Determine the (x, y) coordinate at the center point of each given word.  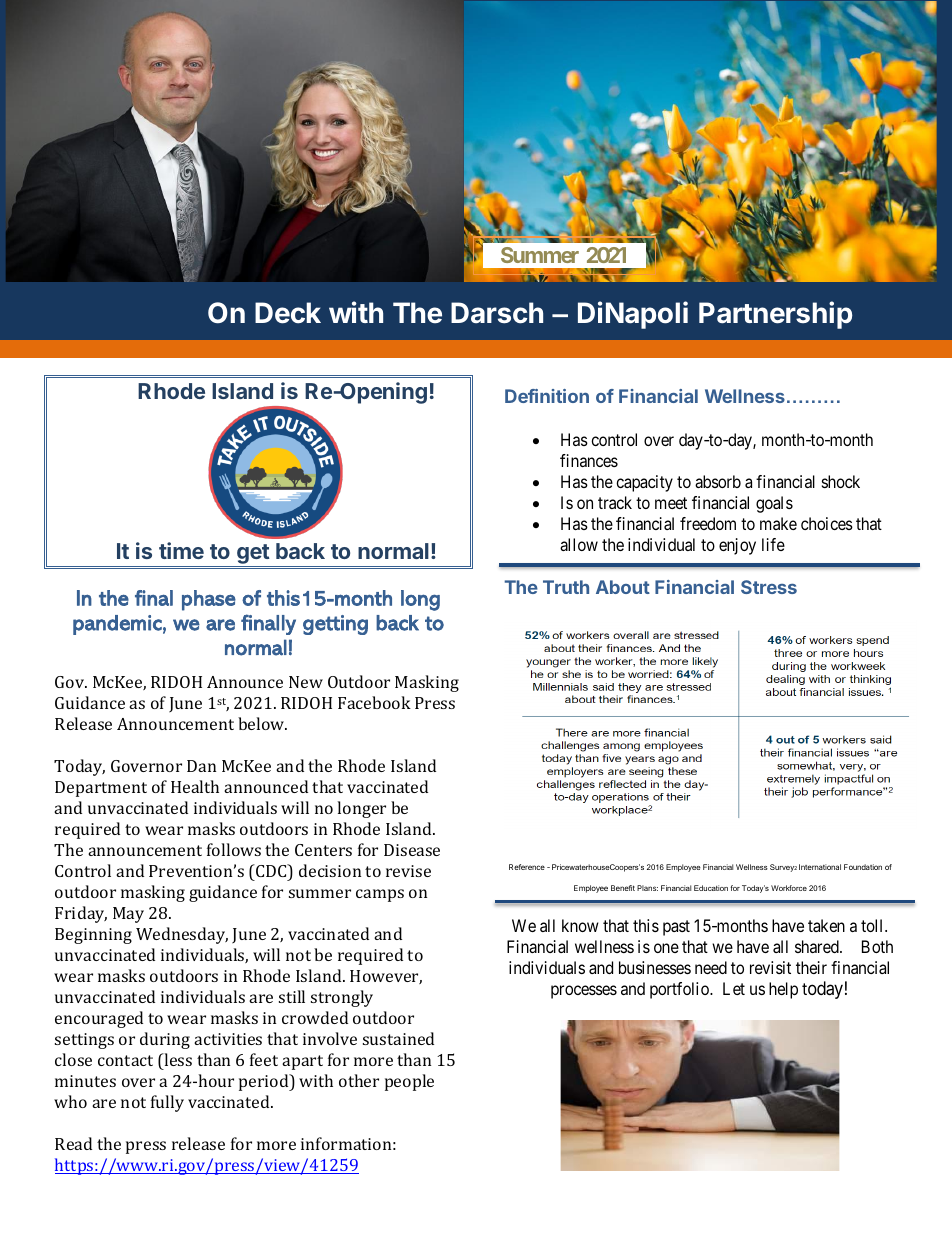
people (409, 1082)
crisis (684, 121)
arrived (688, 101)
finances (589, 460)
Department (101, 789)
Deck (288, 313)
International (820, 867)
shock (841, 481)
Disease (412, 850)
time (181, 550)
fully (167, 1103)
